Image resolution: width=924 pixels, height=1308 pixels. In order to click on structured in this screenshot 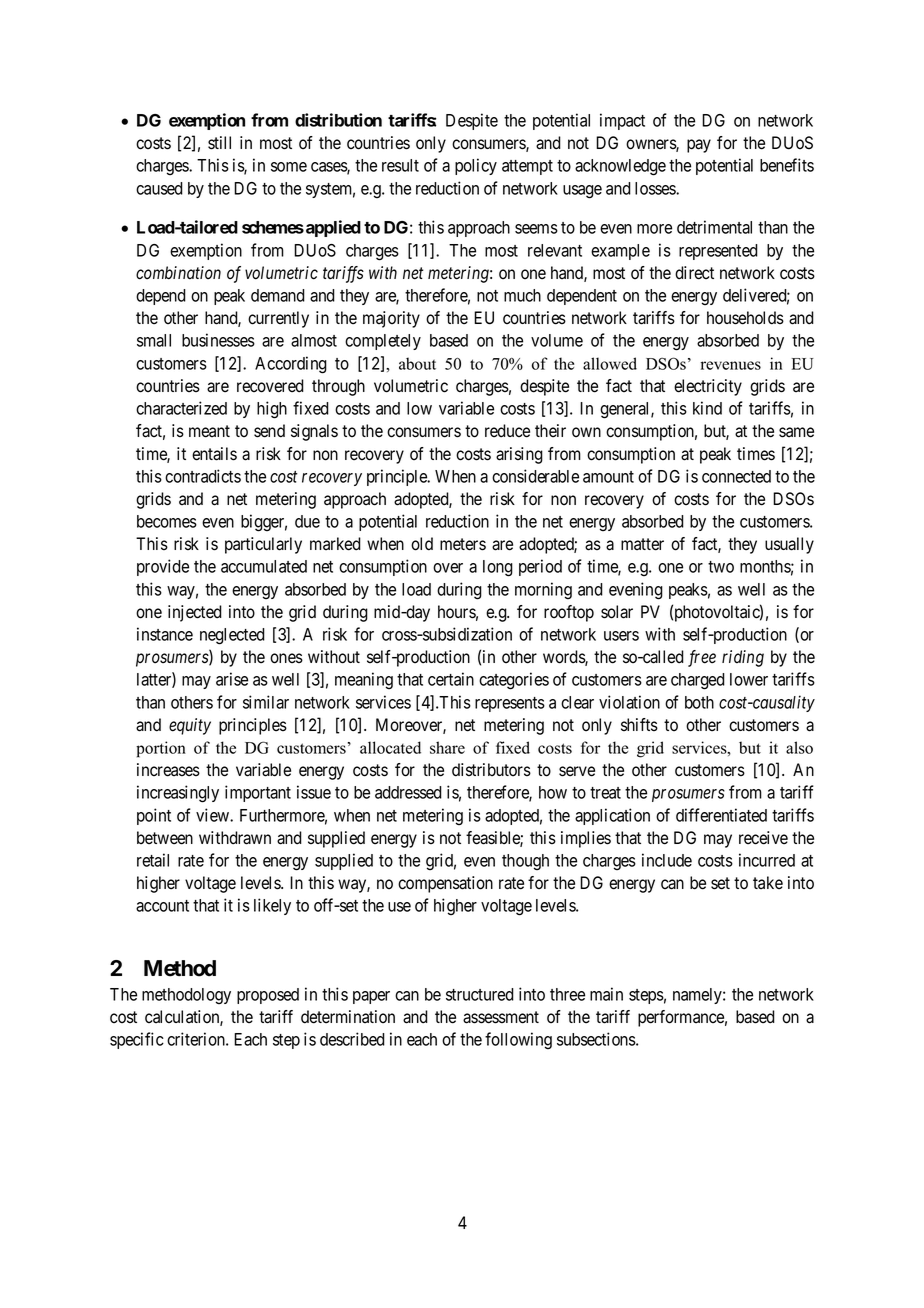, I will do `click(480, 994)`.
